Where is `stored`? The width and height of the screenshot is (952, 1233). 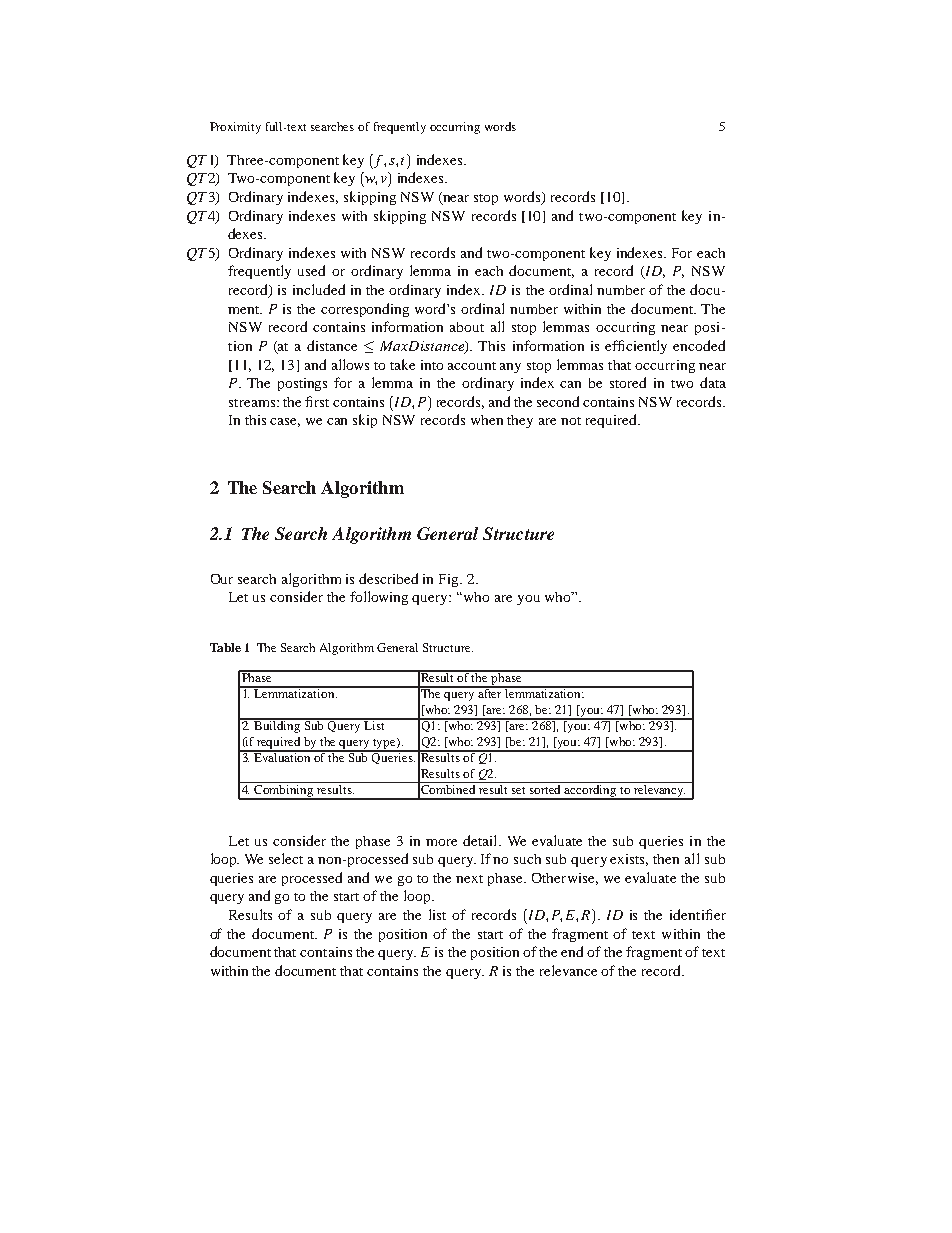
stored is located at coordinates (628, 382).
